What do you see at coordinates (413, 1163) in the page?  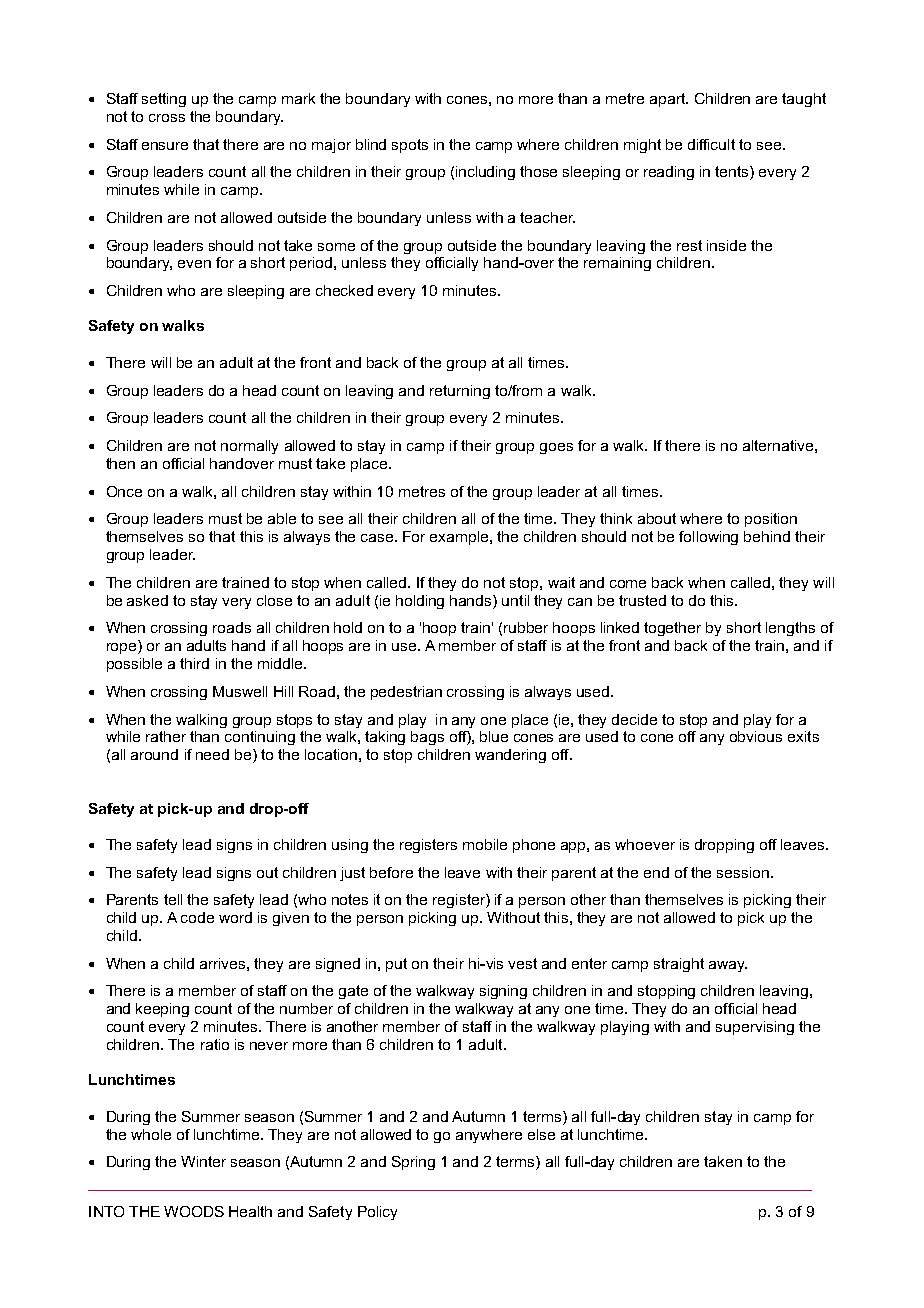 I see `Spring` at bounding box center [413, 1163].
